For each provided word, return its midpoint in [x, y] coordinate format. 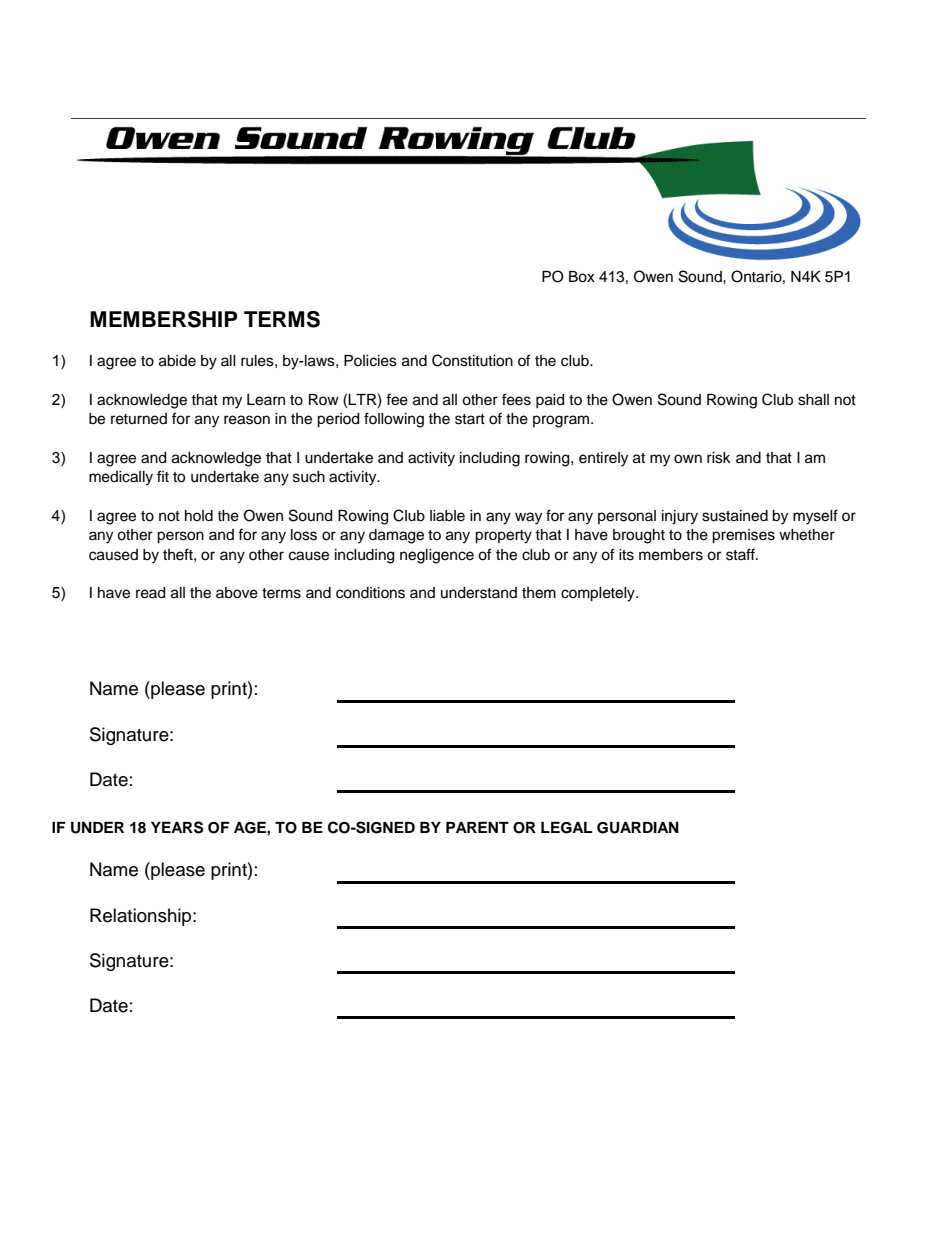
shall [813, 400]
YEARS [177, 827]
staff [741, 554]
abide [177, 361]
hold [199, 516]
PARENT [477, 827]
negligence [437, 556]
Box [582, 277]
